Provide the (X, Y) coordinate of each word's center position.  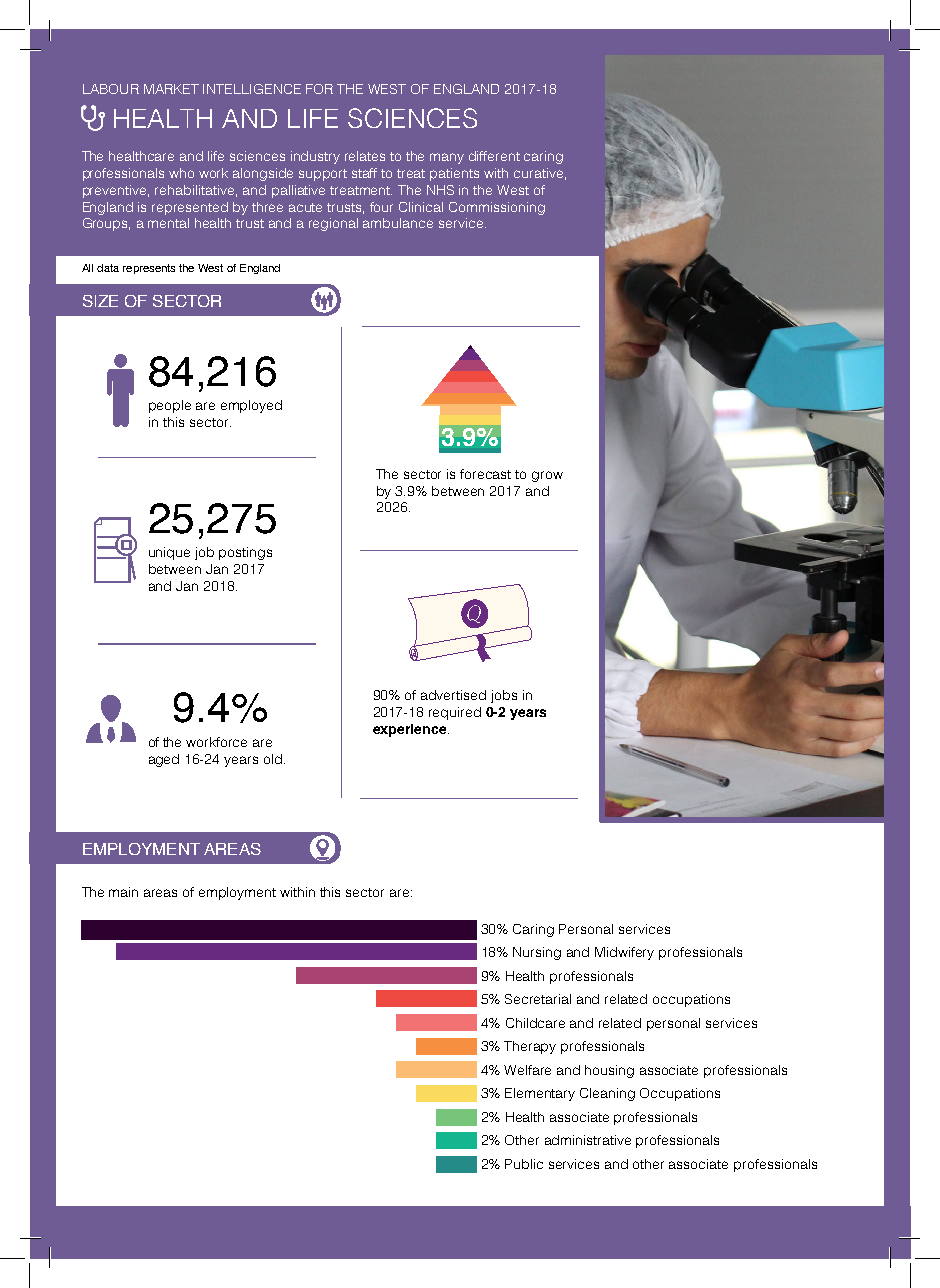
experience (411, 730)
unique (169, 553)
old (273, 759)
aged (164, 760)
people (170, 406)
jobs (504, 696)
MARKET (171, 89)
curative (538, 173)
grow (547, 476)
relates (365, 156)
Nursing (537, 953)
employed (251, 406)
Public (524, 1164)
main (123, 892)
